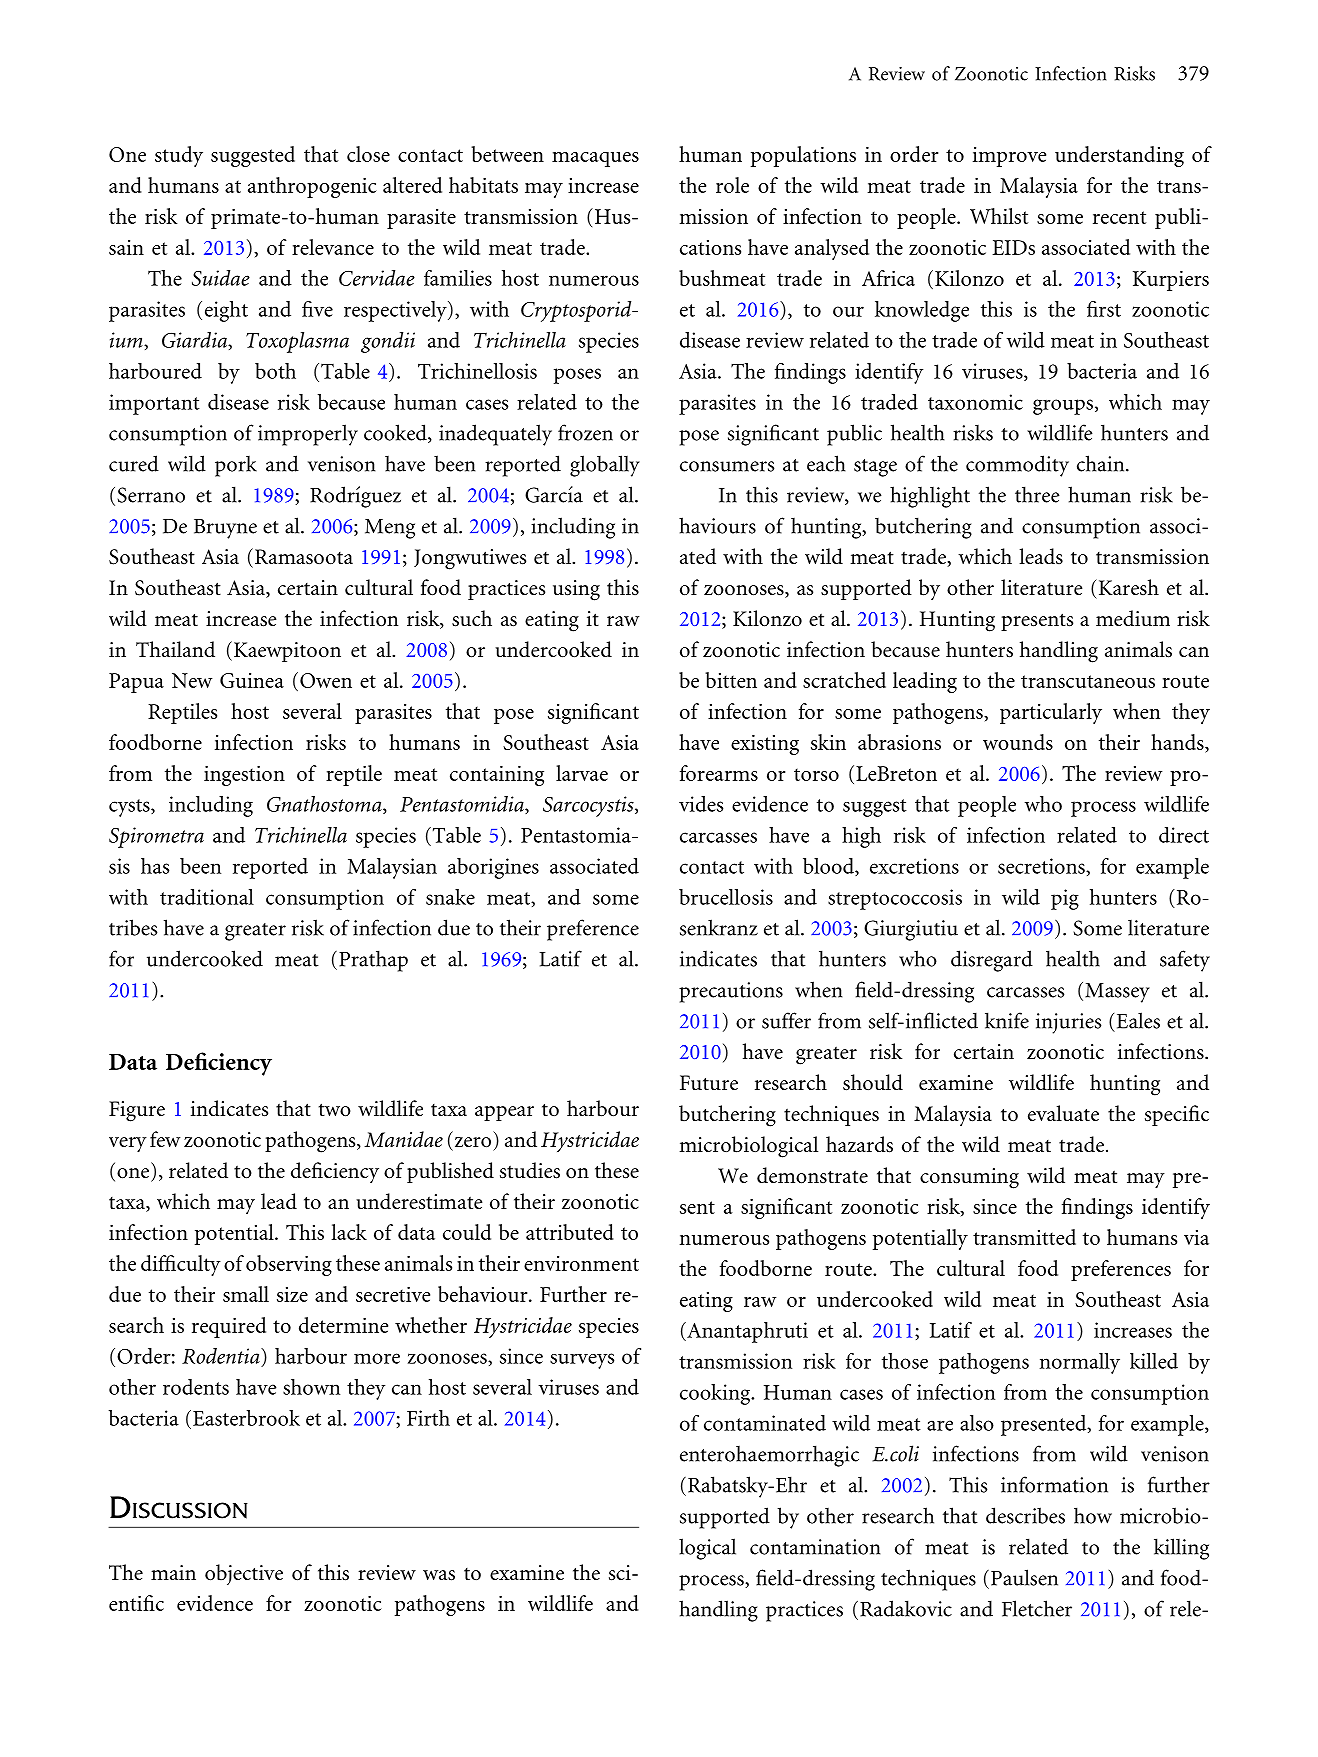  What do you see at coordinates (439, 1575) in the screenshot?
I see `was` at bounding box center [439, 1575].
